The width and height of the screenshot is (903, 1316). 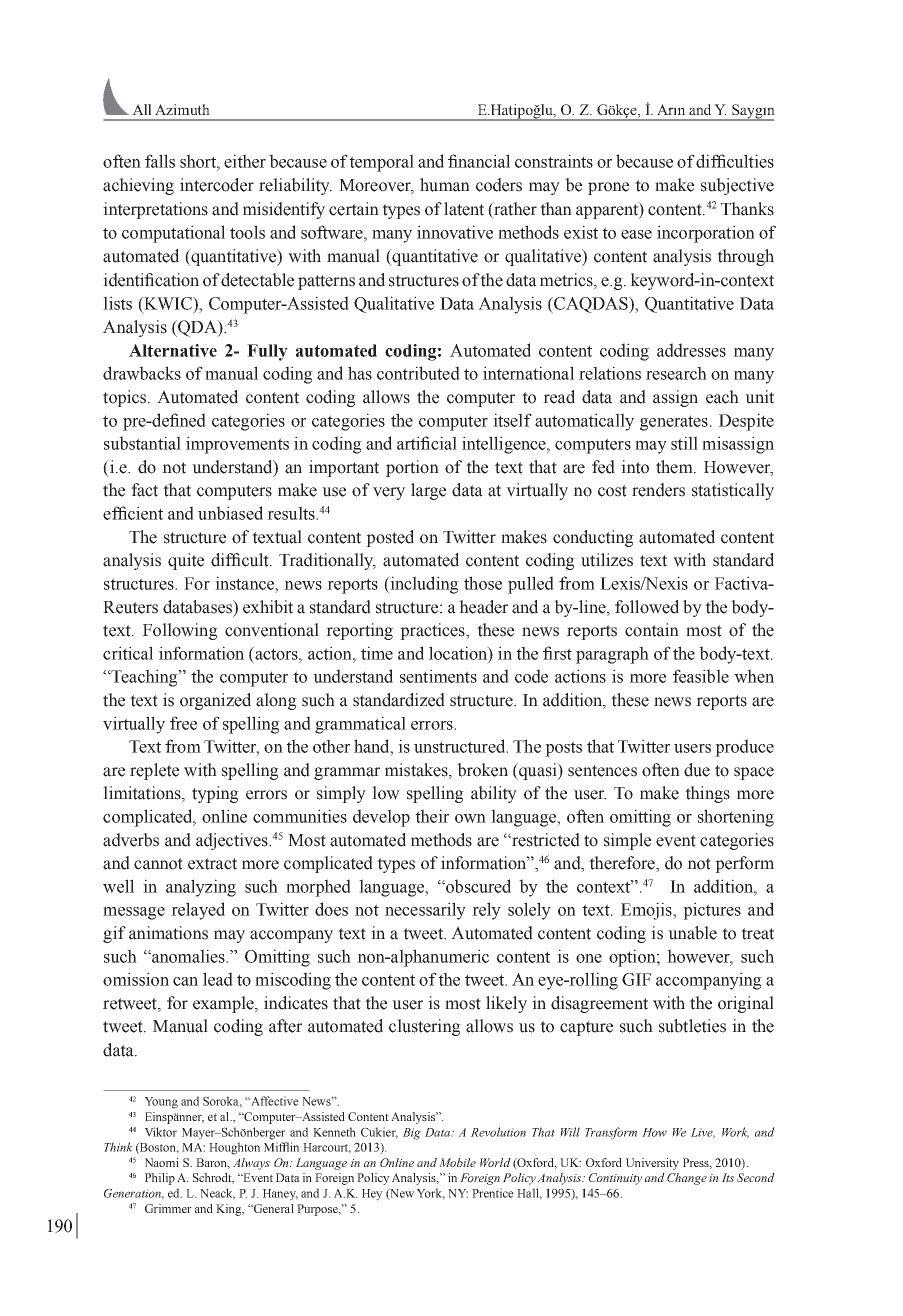 What do you see at coordinates (479, 161) in the screenshot?
I see `financial` at bounding box center [479, 161].
